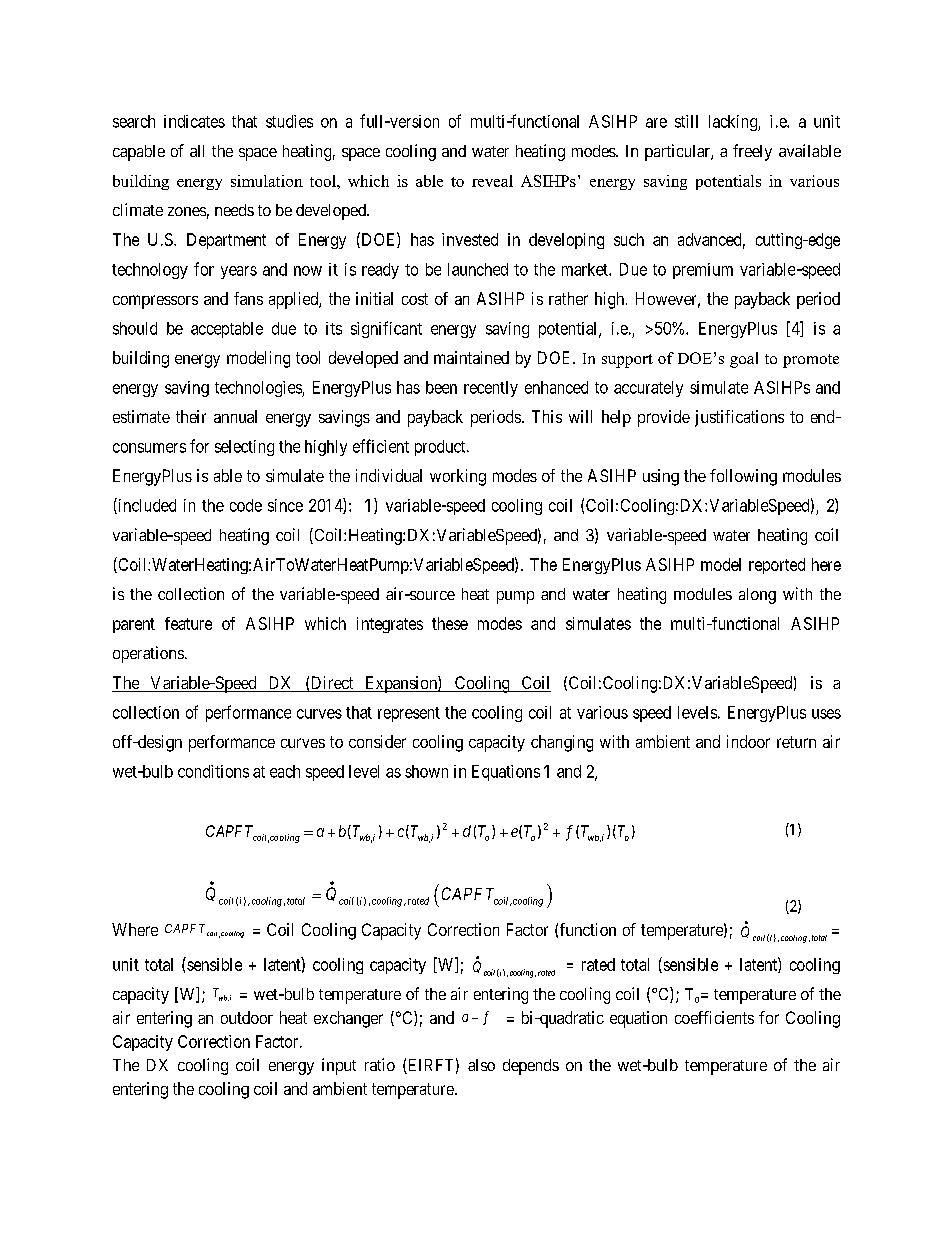 The image size is (952, 1233). What do you see at coordinates (492, 181) in the screenshot?
I see `reveal` at bounding box center [492, 181].
